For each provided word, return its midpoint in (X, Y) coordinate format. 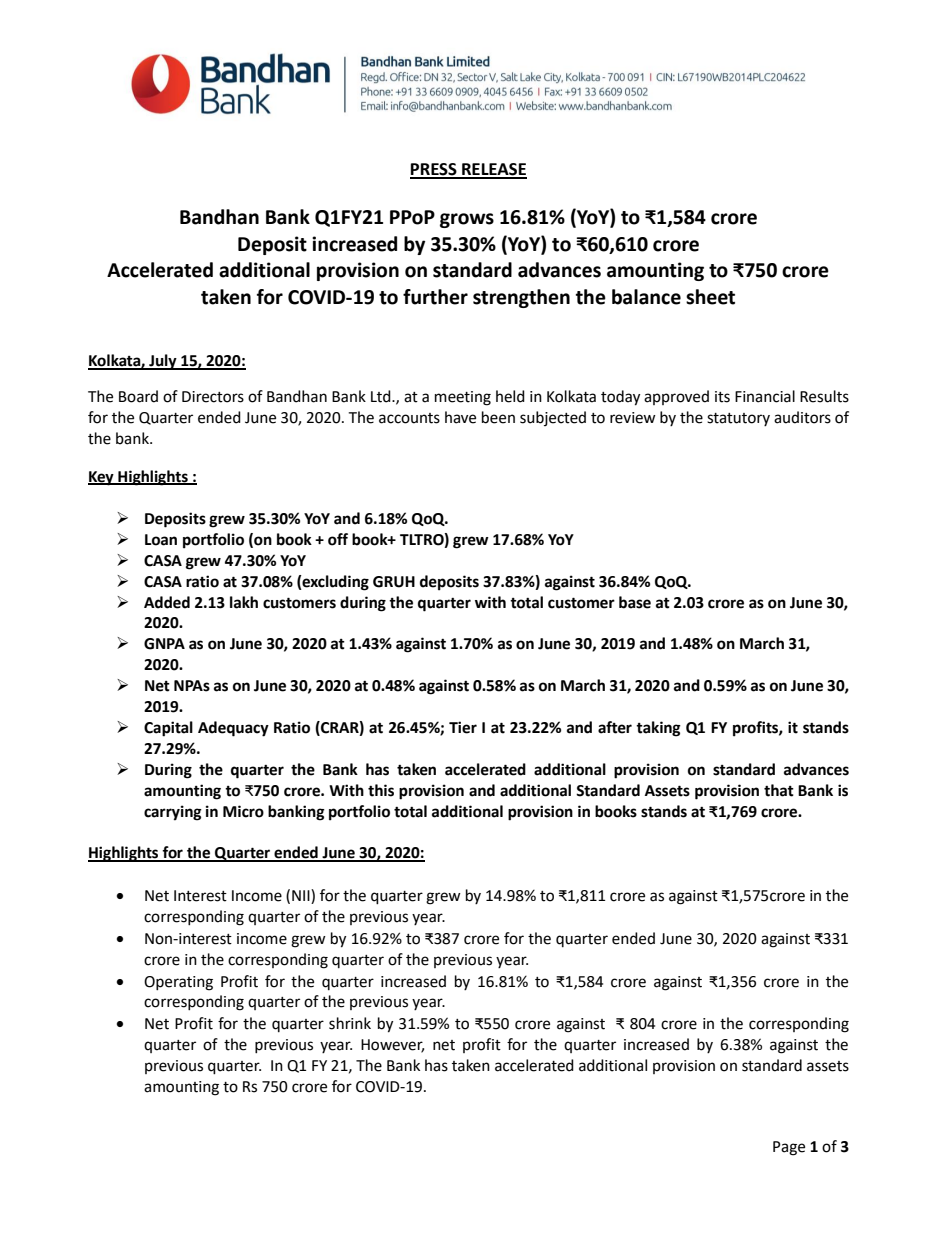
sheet (710, 297)
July (163, 362)
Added (167, 602)
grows (467, 220)
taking (658, 729)
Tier (463, 727)
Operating (178, 983)
